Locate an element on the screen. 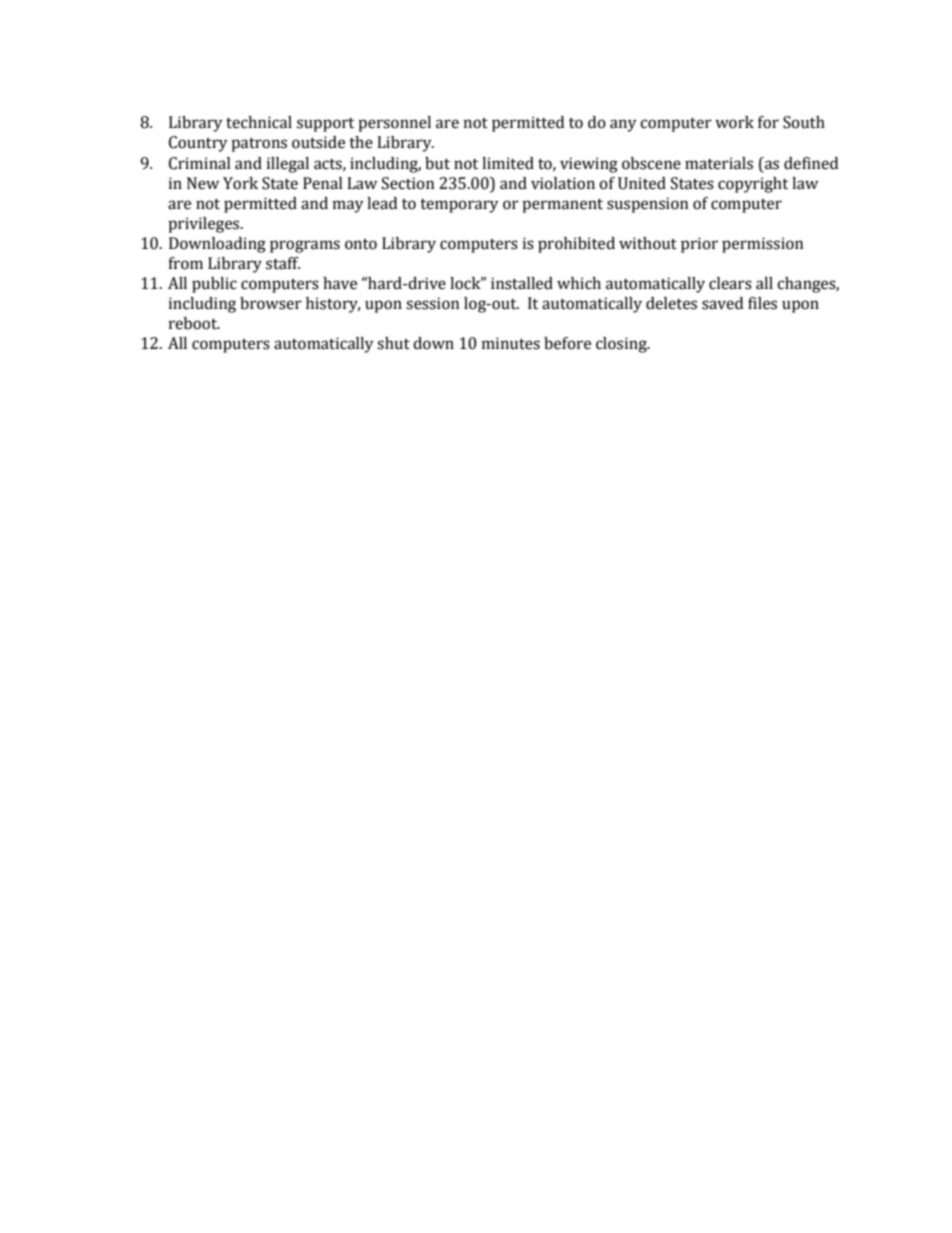 The height and width of the screenshot is (1233, 952). technical is located at coordinates (259, 122).
